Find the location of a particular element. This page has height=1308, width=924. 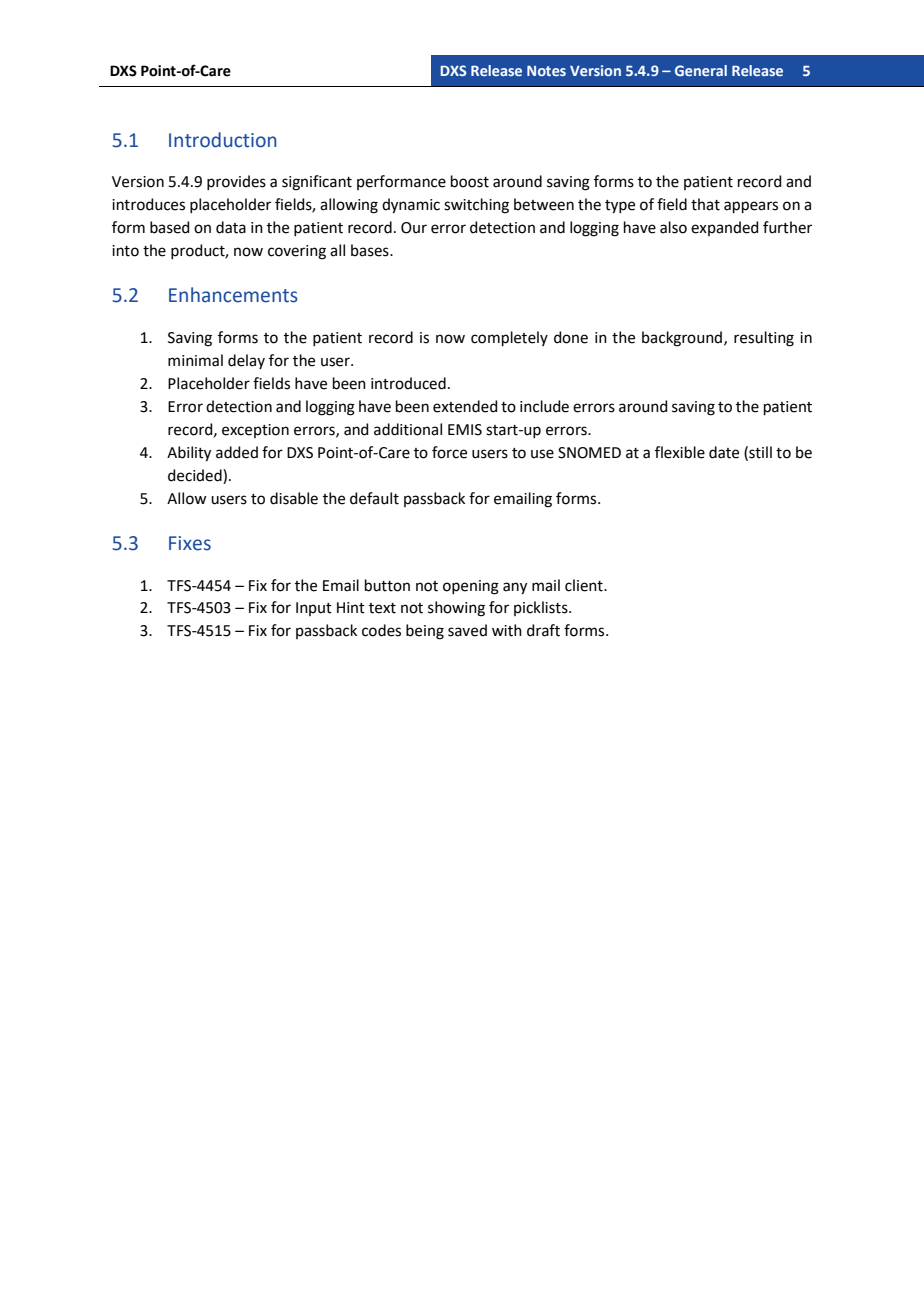

completely is located at coordinates (509, 338).
